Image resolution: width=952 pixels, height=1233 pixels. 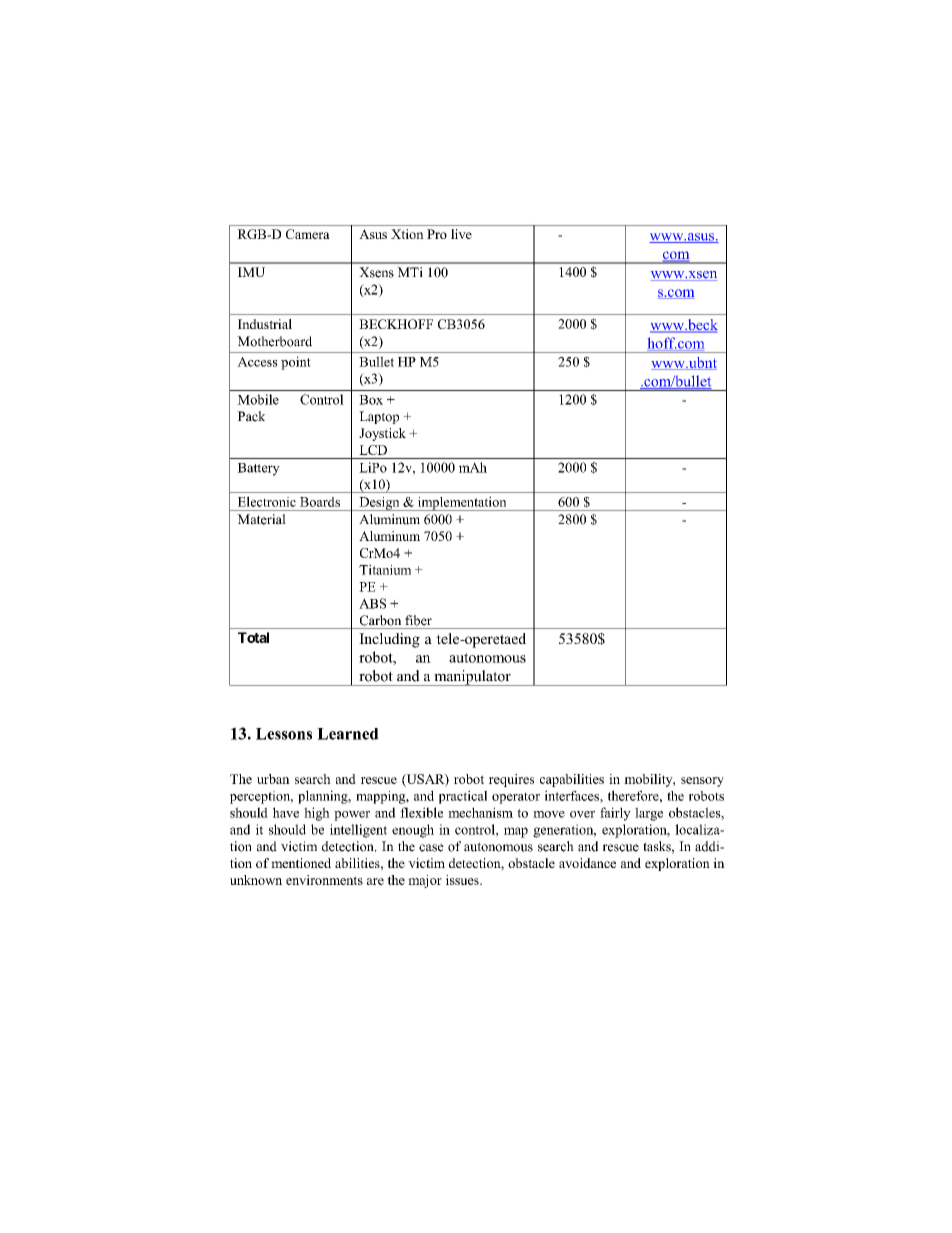 What do you see at coordinates (382, 434) in the screenshot?
I see `Joystick` at bounding box center [382, 434].
